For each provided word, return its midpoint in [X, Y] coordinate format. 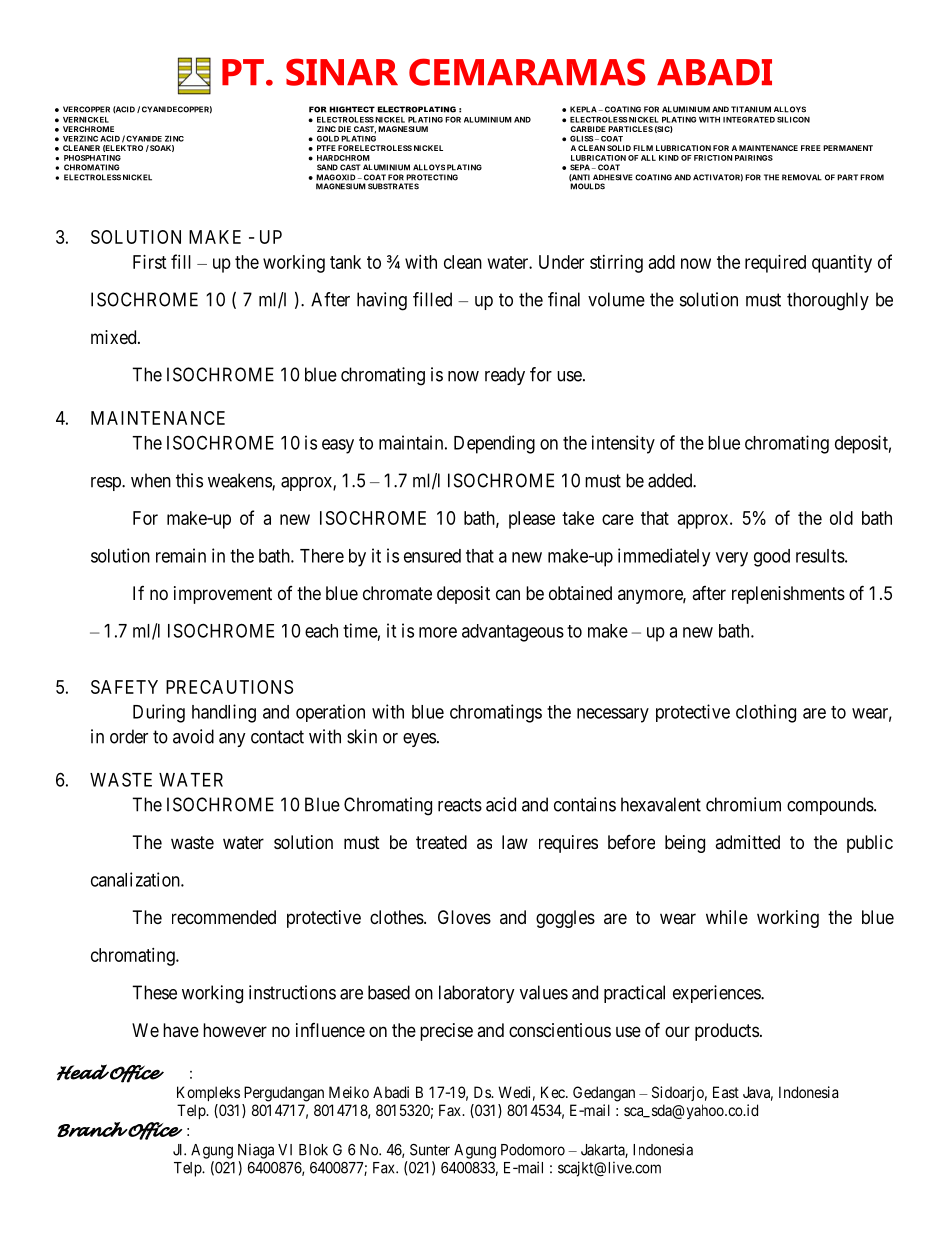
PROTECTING [432, 177]
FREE [811, 148]
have [181, 1030]
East [726, 1092]
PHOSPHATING [92, 158]
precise [446, 1032]
